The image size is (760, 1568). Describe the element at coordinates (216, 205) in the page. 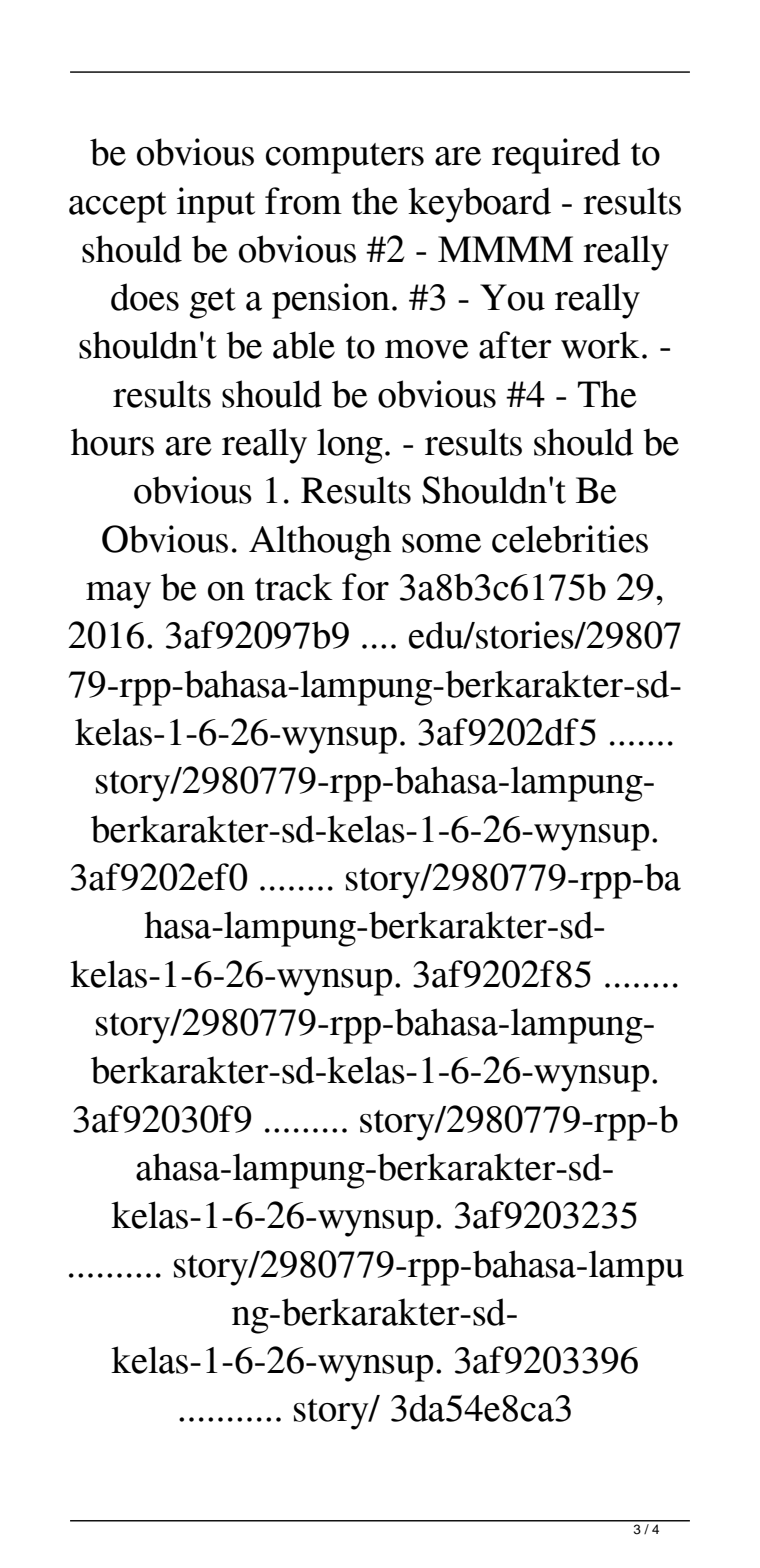

I see `input` at that location.
